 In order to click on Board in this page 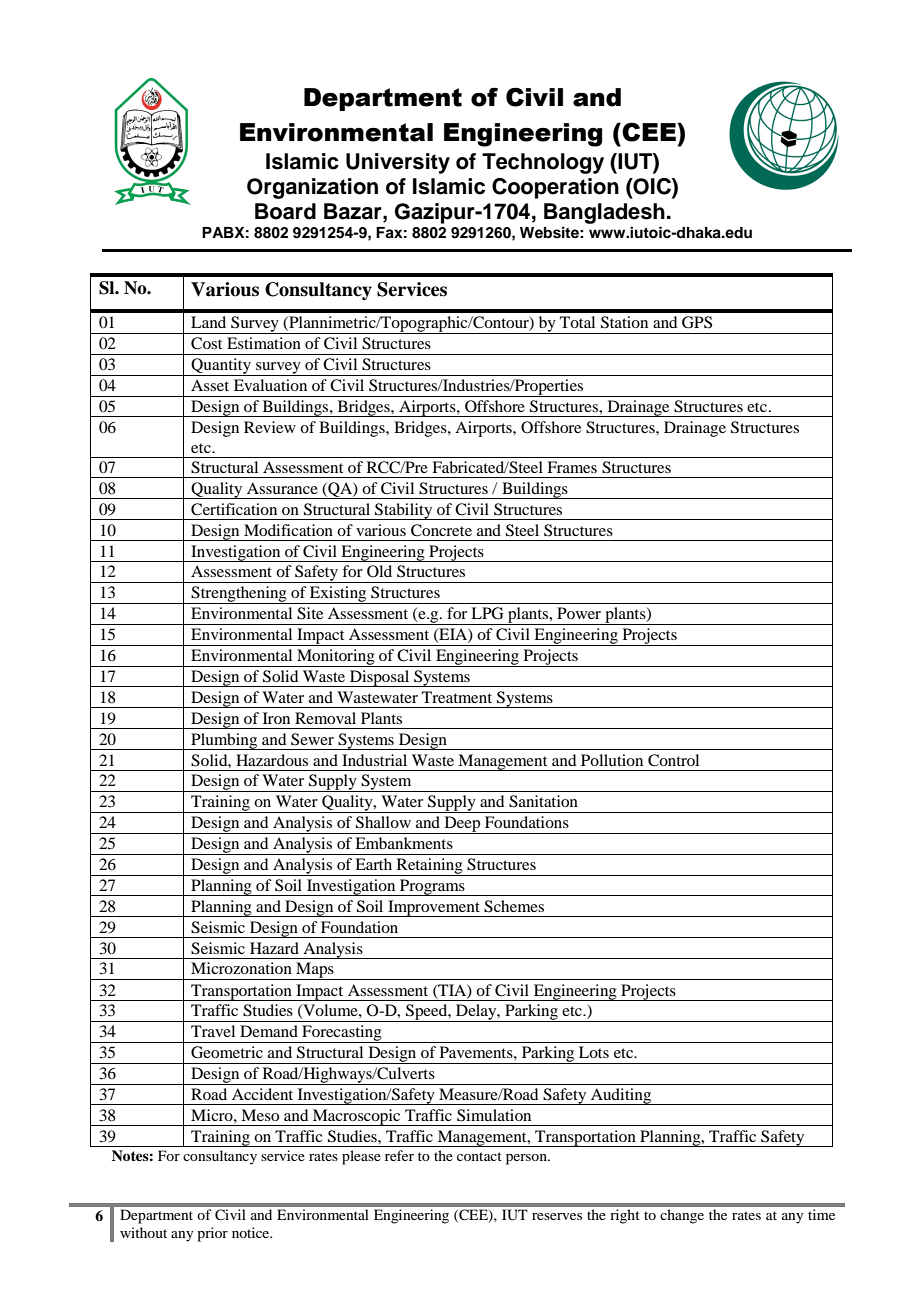, I will do `click(285, 211)`.
